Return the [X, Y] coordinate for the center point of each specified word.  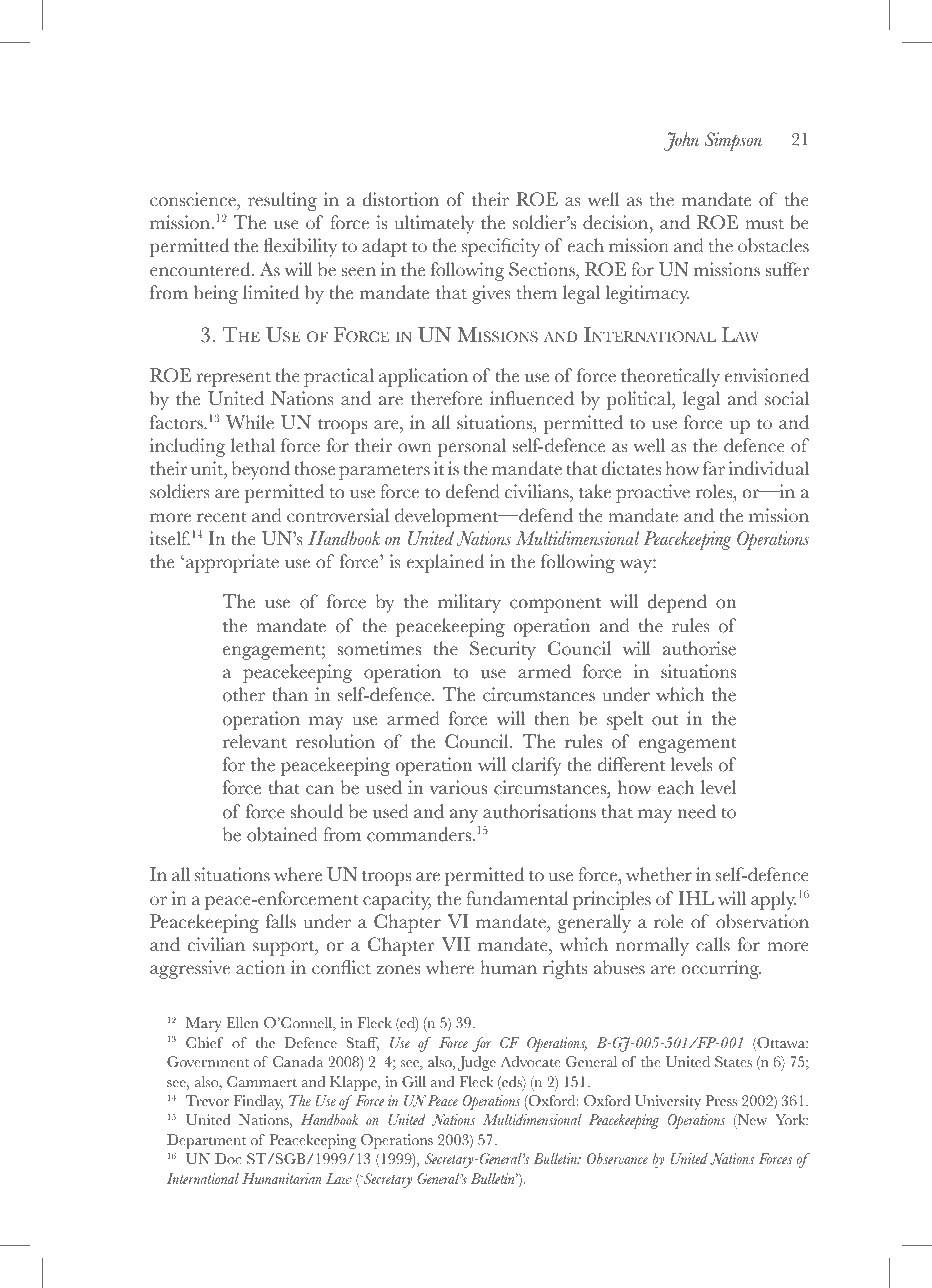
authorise [699, 648]
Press [721, 1101]
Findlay [258, 1102]
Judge [476, 1063]
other [244, 694]
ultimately [434, 224]
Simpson [733, 141]
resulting [282, 201]
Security [503, 650]
